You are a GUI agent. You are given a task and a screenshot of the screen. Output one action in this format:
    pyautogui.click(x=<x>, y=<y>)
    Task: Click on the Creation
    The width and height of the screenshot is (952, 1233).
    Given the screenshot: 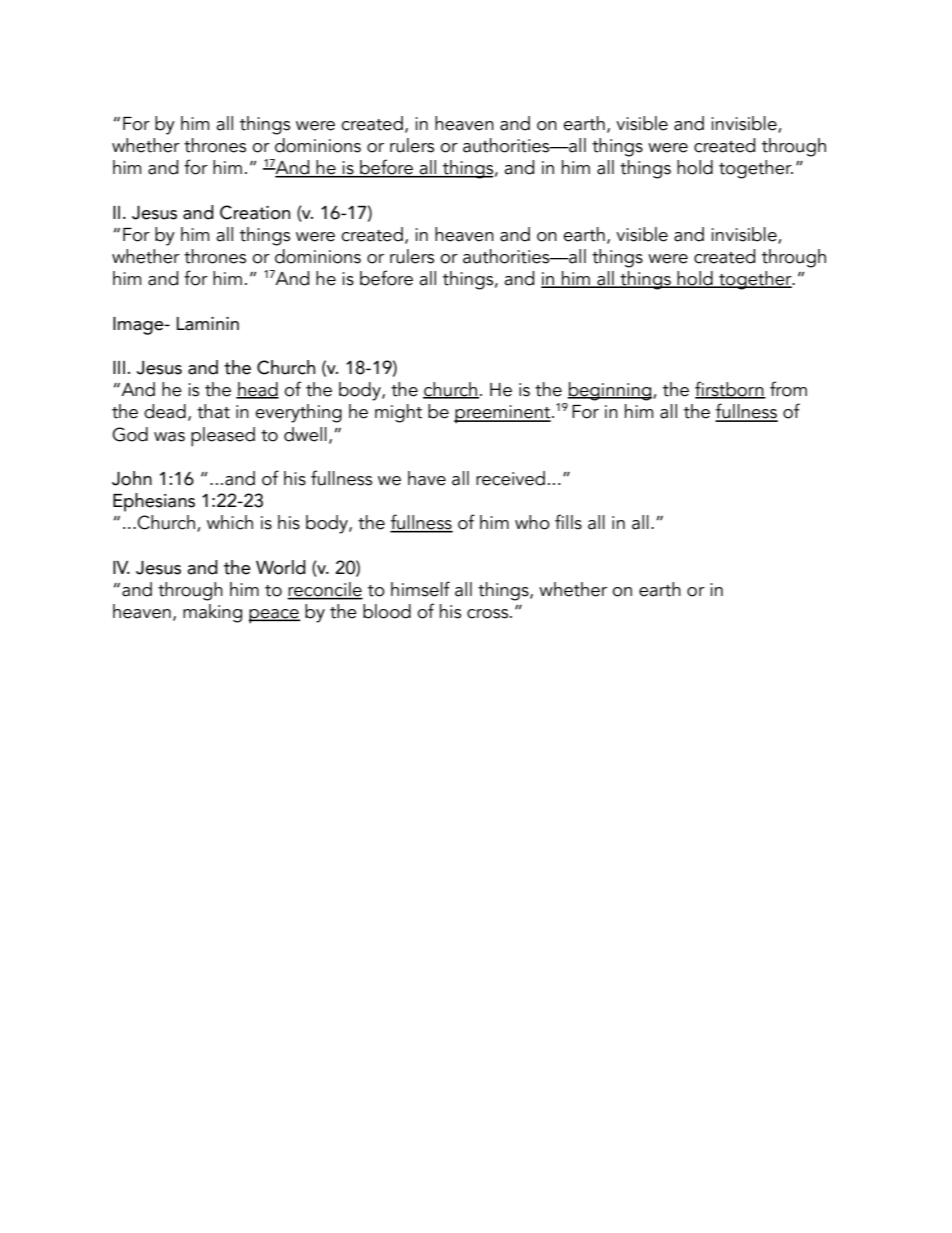 What is the action you would take?
    pyautogui.click(x=255, y=212)
